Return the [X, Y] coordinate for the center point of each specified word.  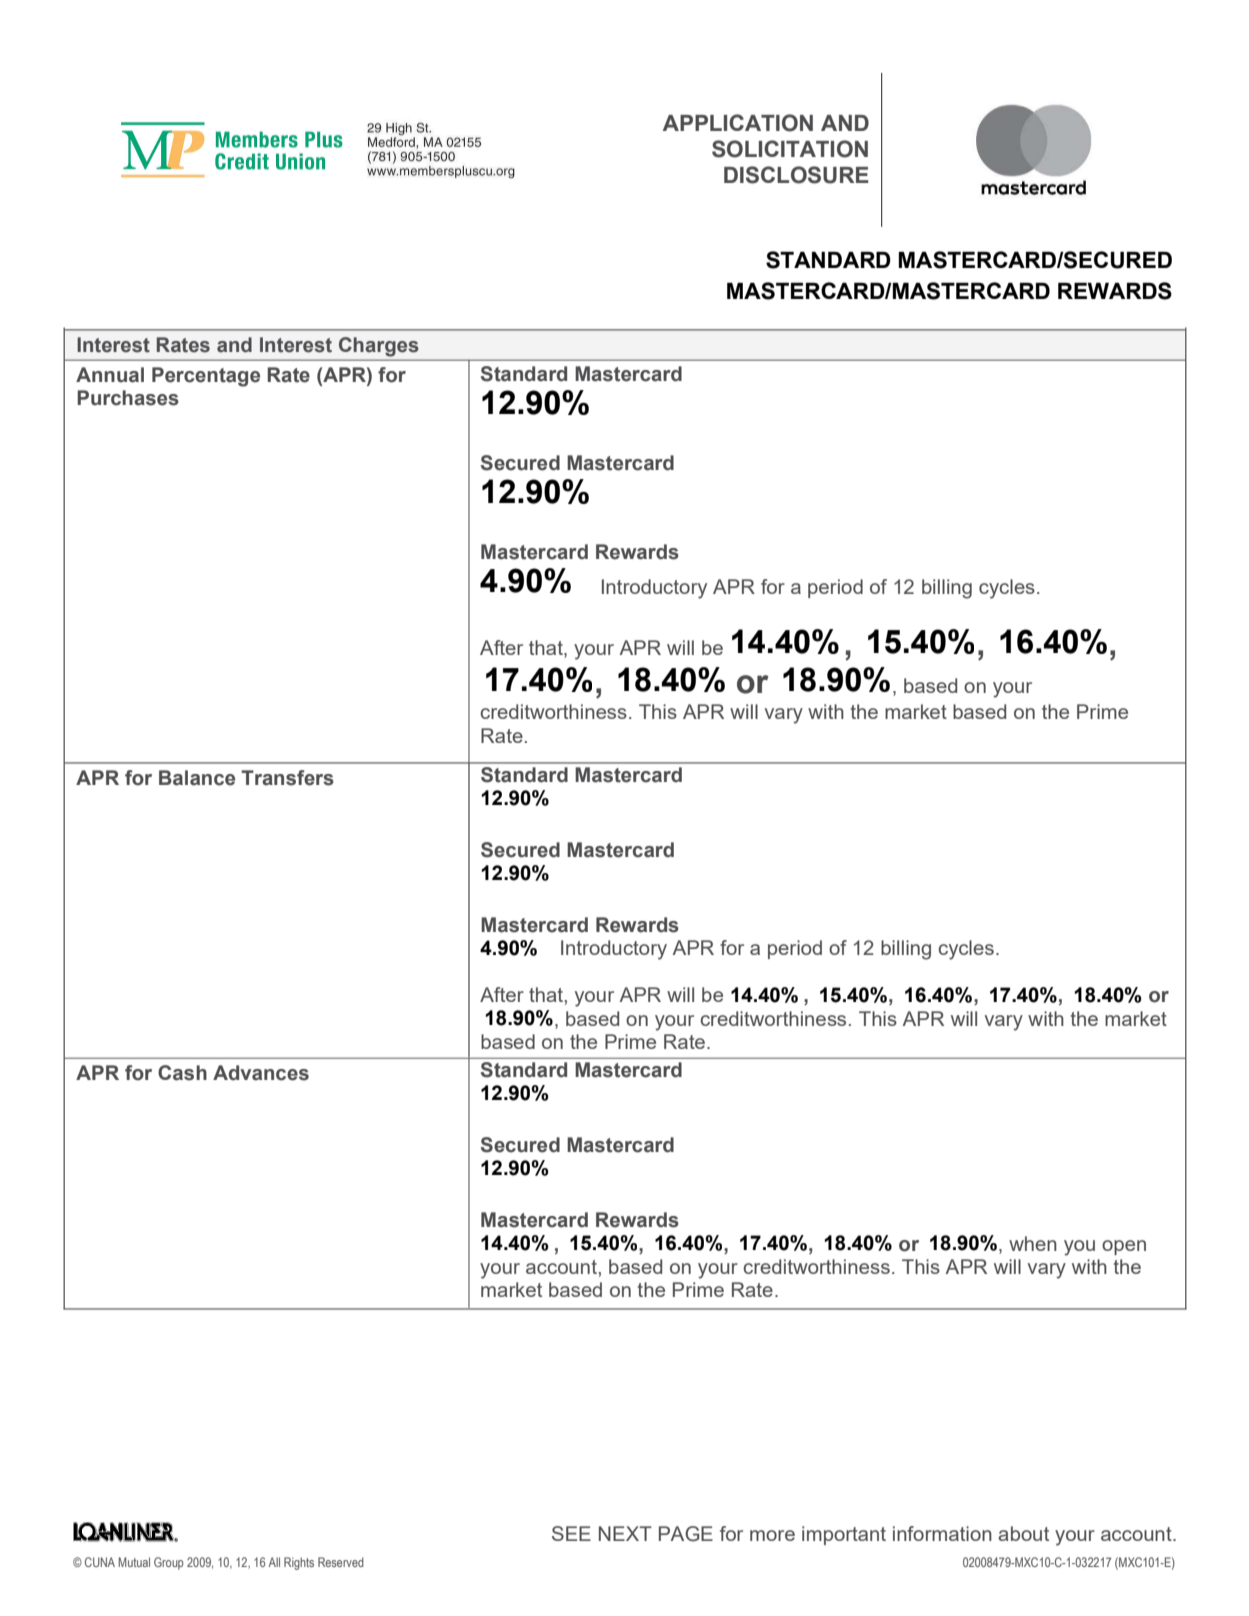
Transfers [287, 778]
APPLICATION [738, 123]
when [1033, 1243]
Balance [197, 778]
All [274, 1562]
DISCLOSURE [796, 175]
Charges [378, 347]
